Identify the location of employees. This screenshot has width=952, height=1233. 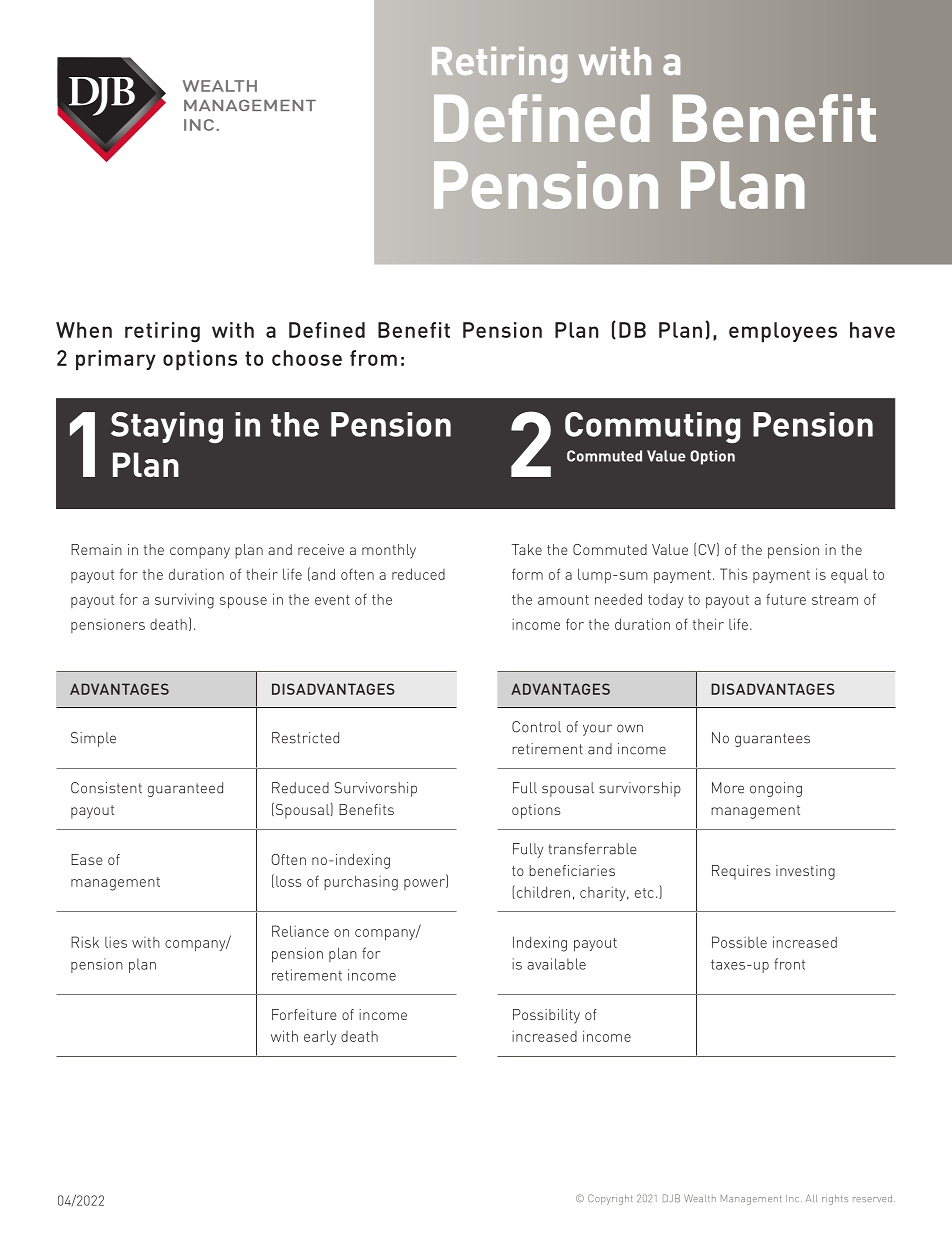
(783, 332).
